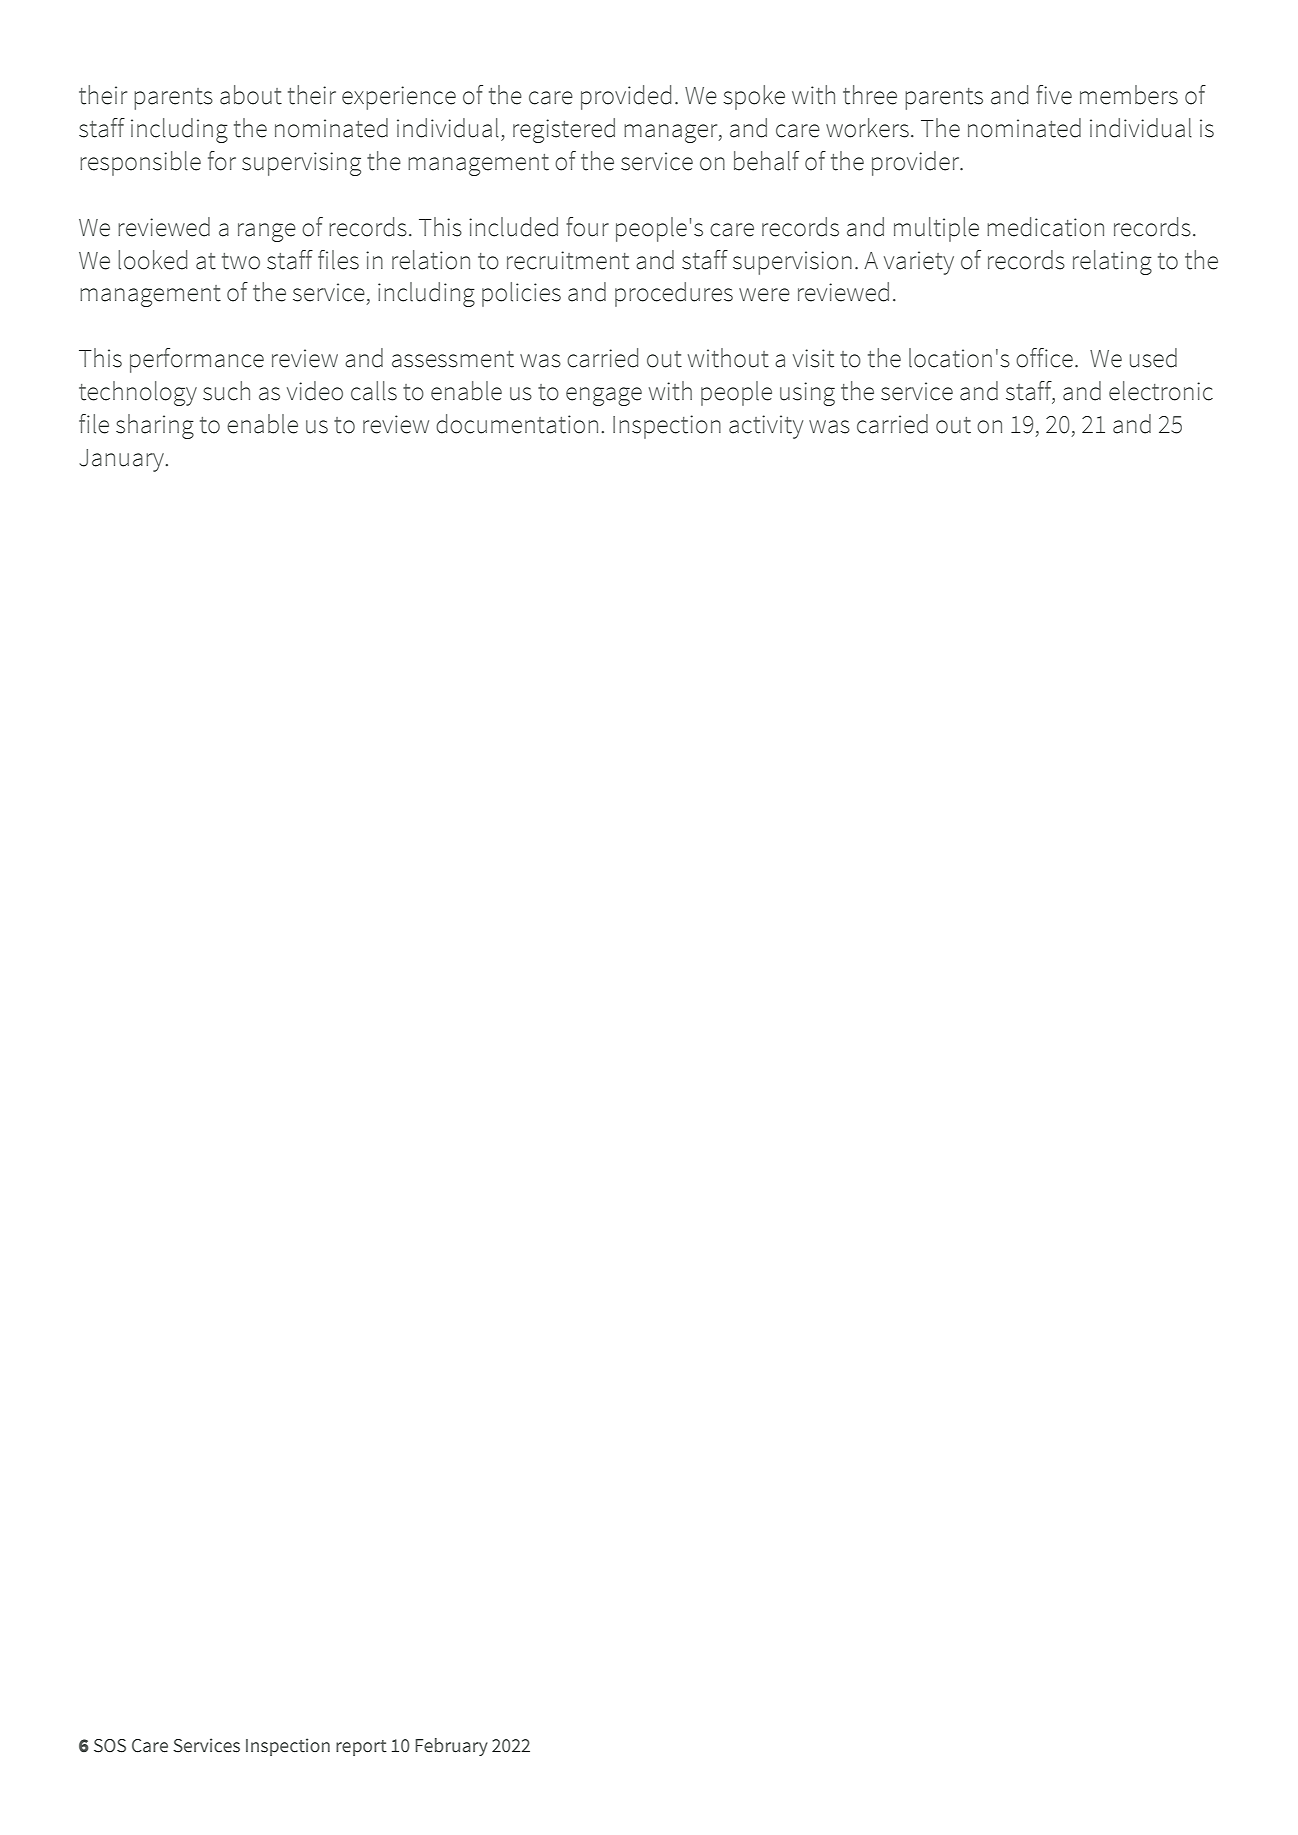 The image size is (1298, 1835). I want to click on using, so click(807, 394).
